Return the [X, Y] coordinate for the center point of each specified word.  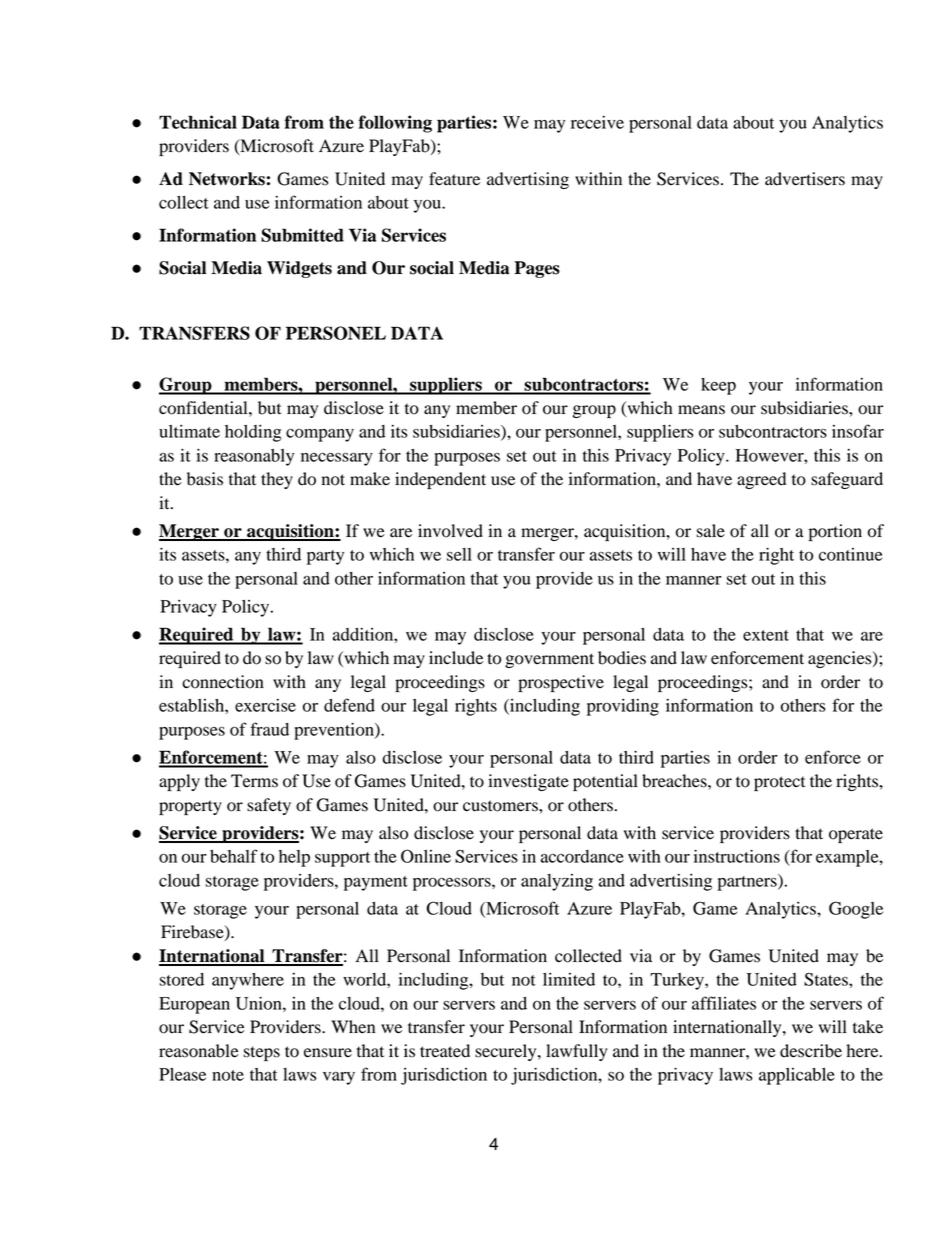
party [325, 557]
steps [262, 1053]
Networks [227, 179]
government [549, 660]
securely [507, 1052]
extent [766, 635]
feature [454, 179]
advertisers [805, 179]
